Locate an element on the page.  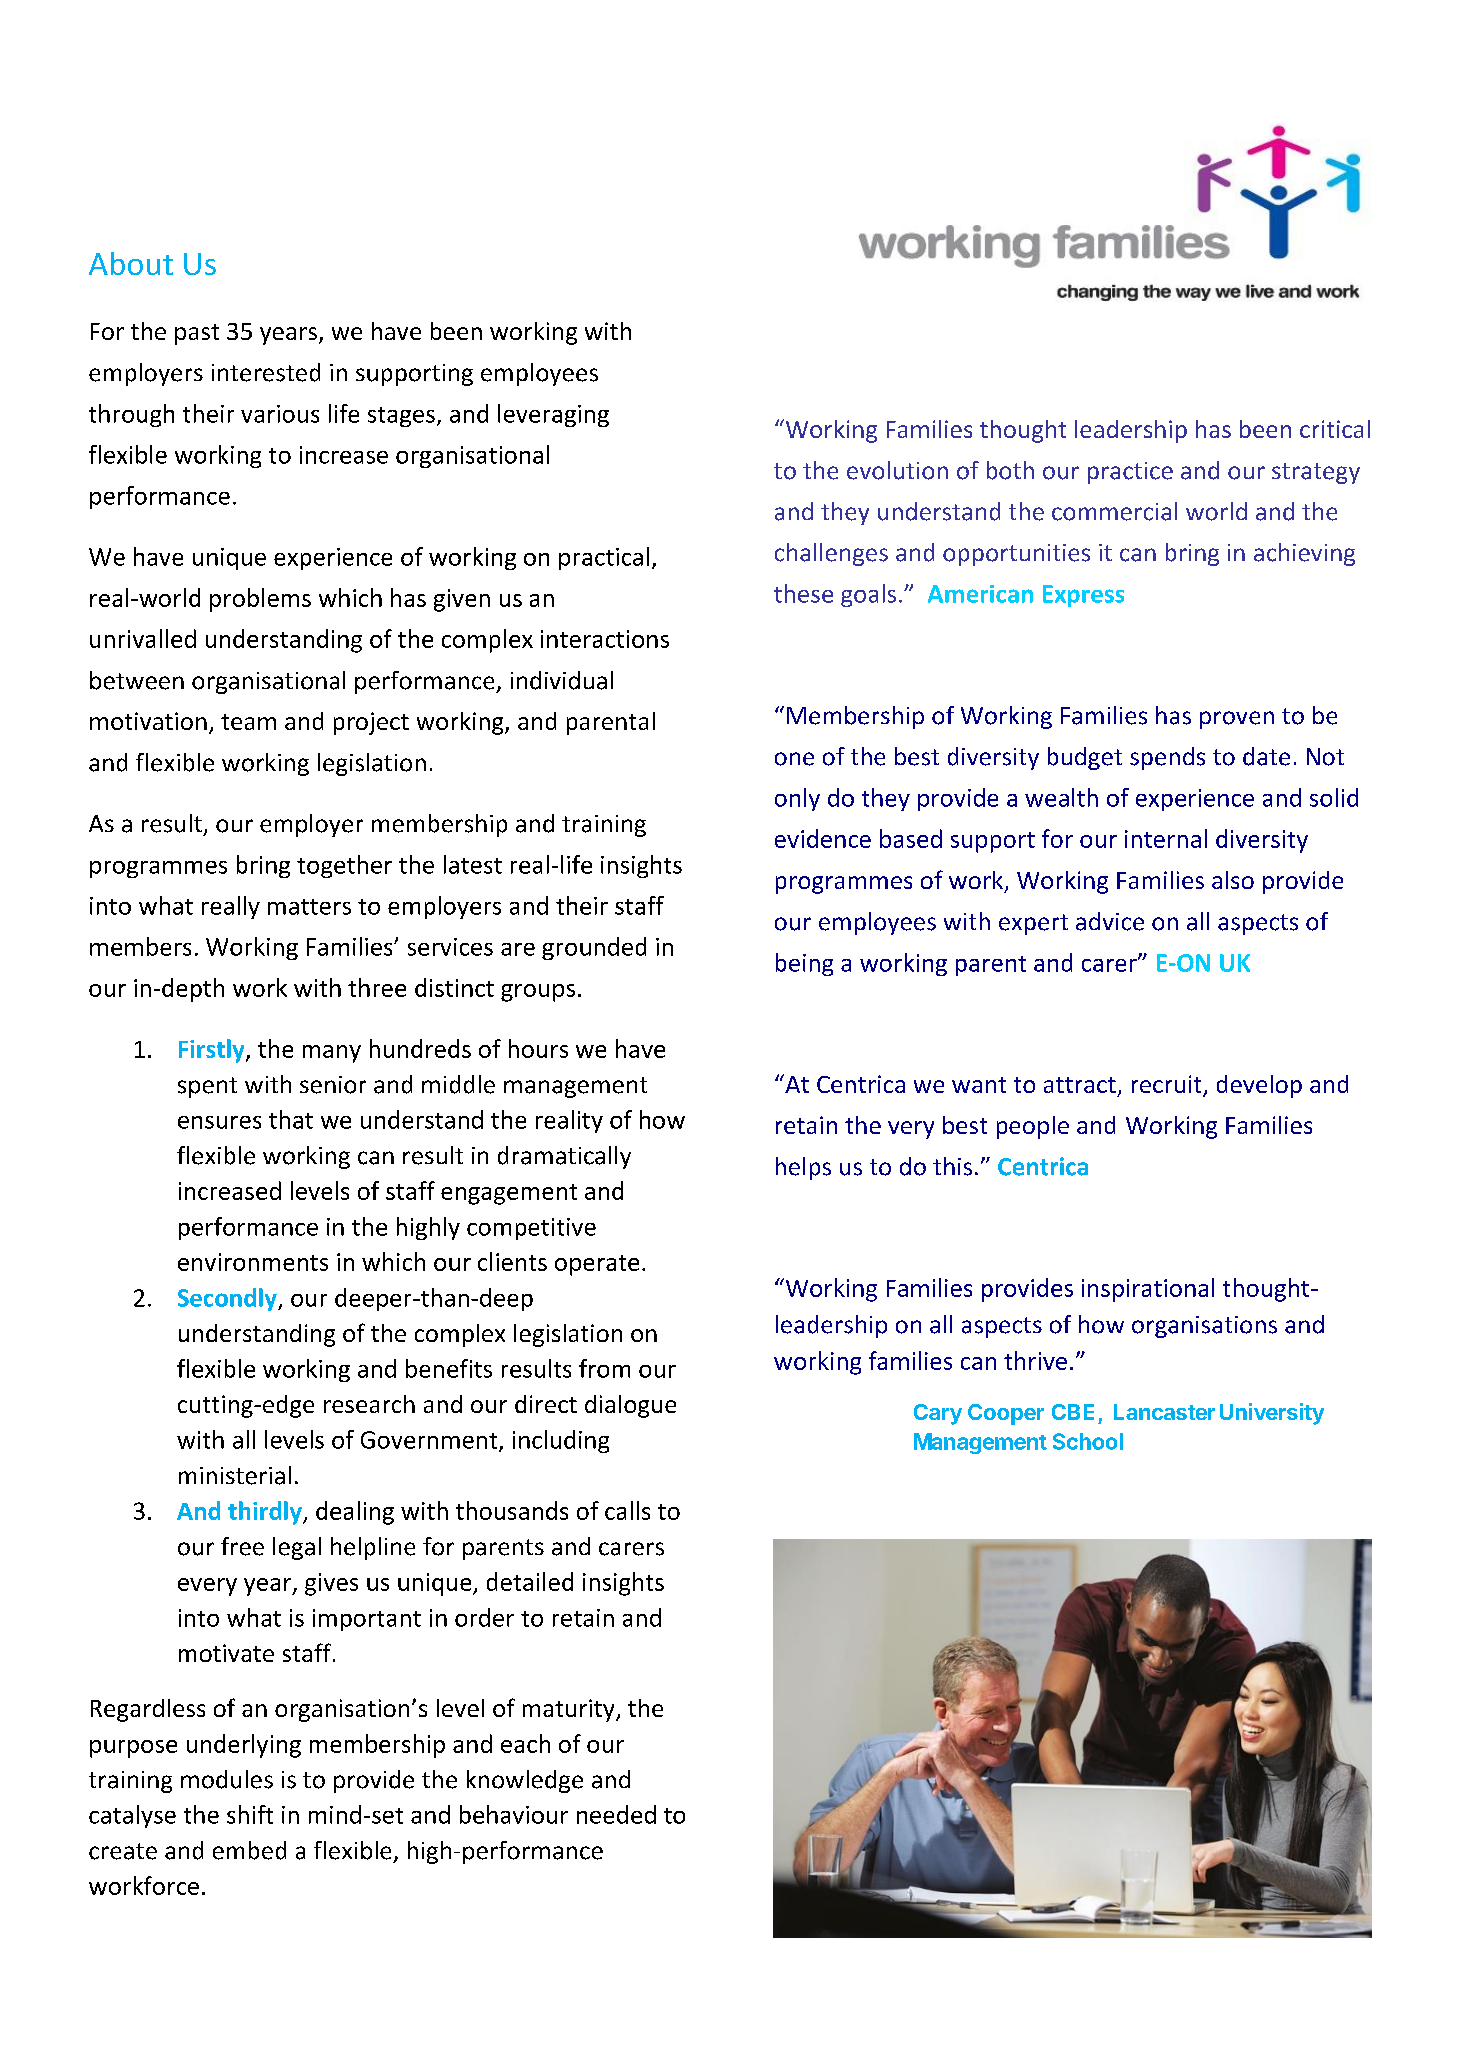
one is located at coordinates (794, 759).
